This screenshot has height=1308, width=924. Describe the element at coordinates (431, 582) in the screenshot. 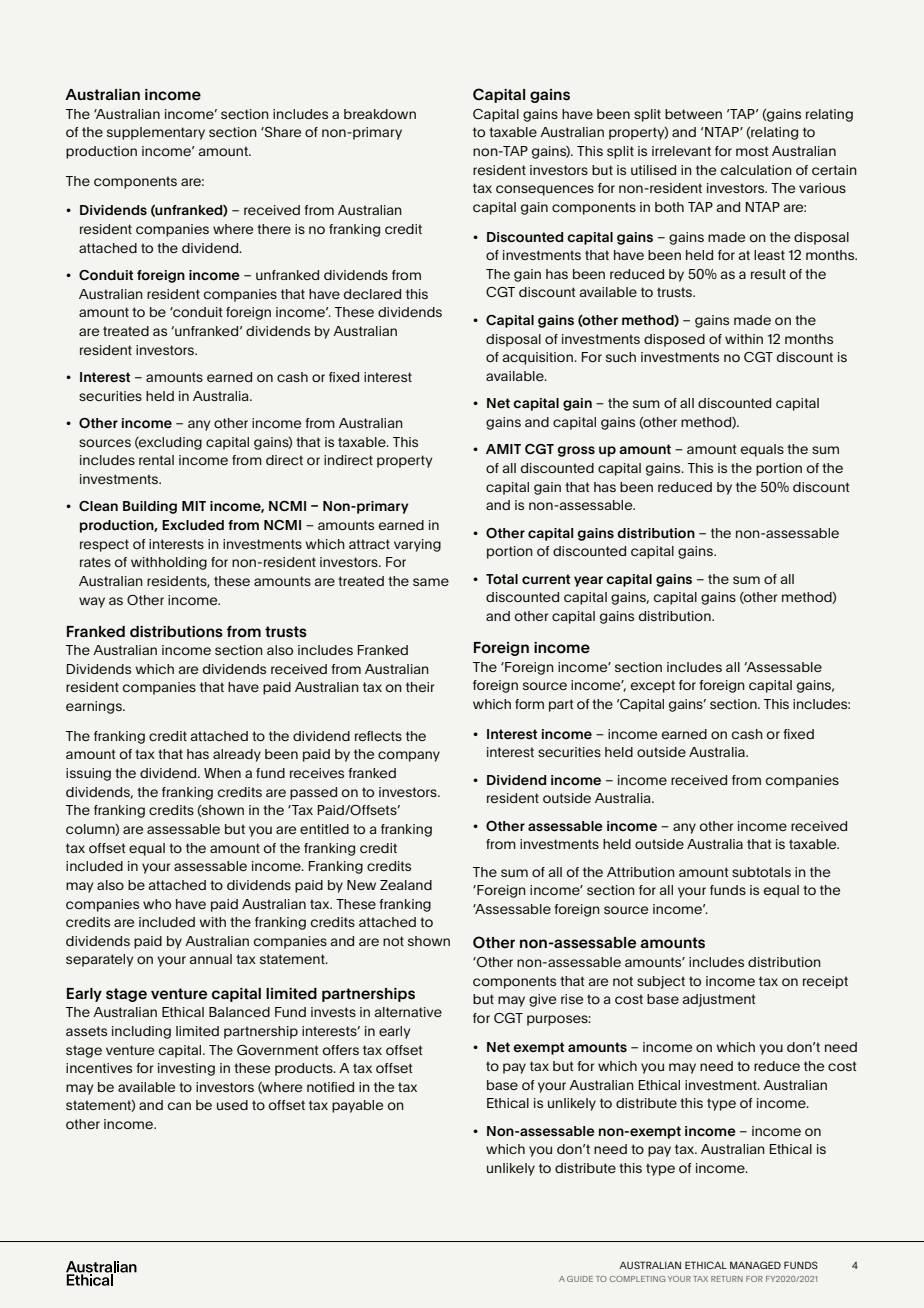

I see `same` at that location.
